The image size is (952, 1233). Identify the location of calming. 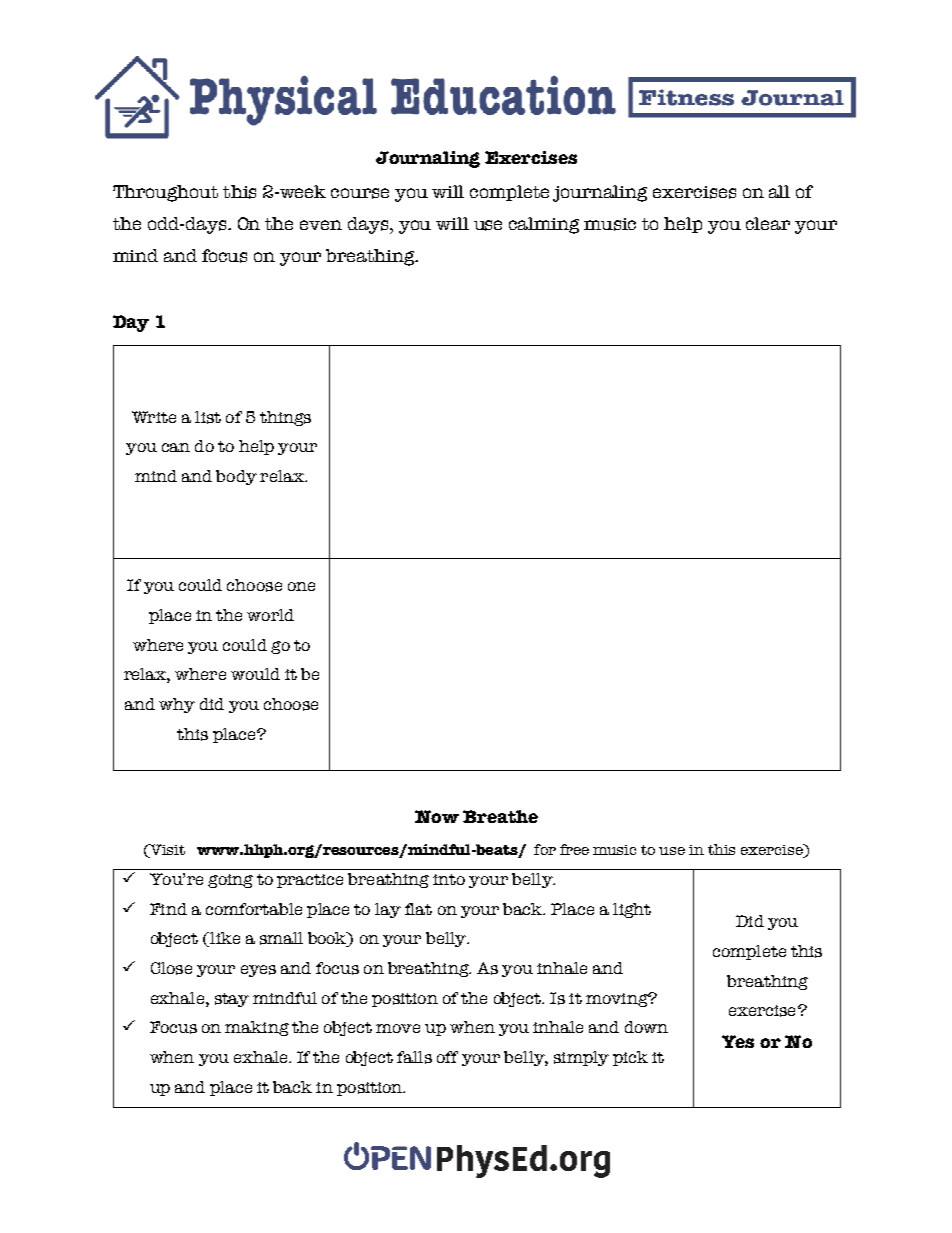
(544, 225).
